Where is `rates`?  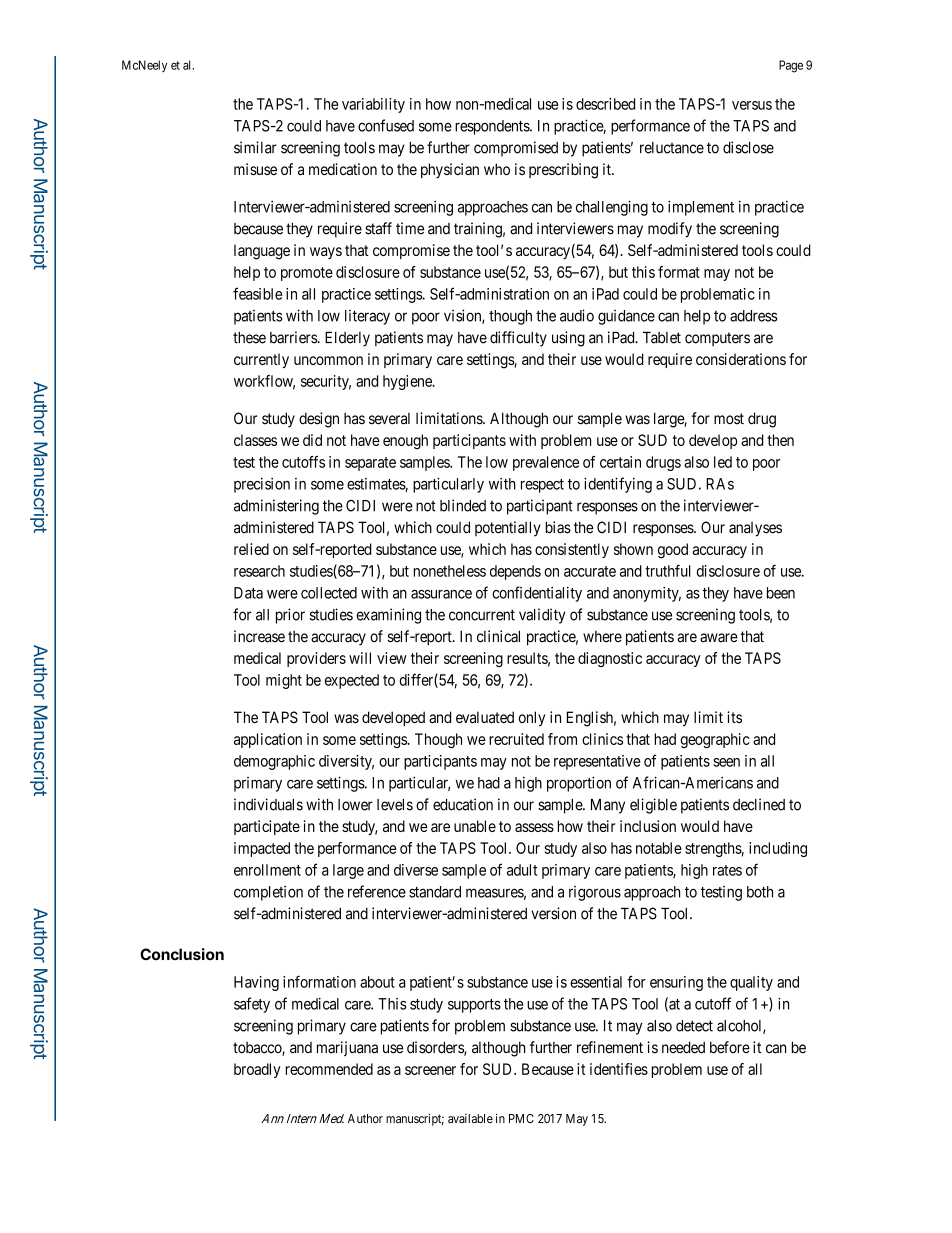 rates is located at coordinates (727, 870).
